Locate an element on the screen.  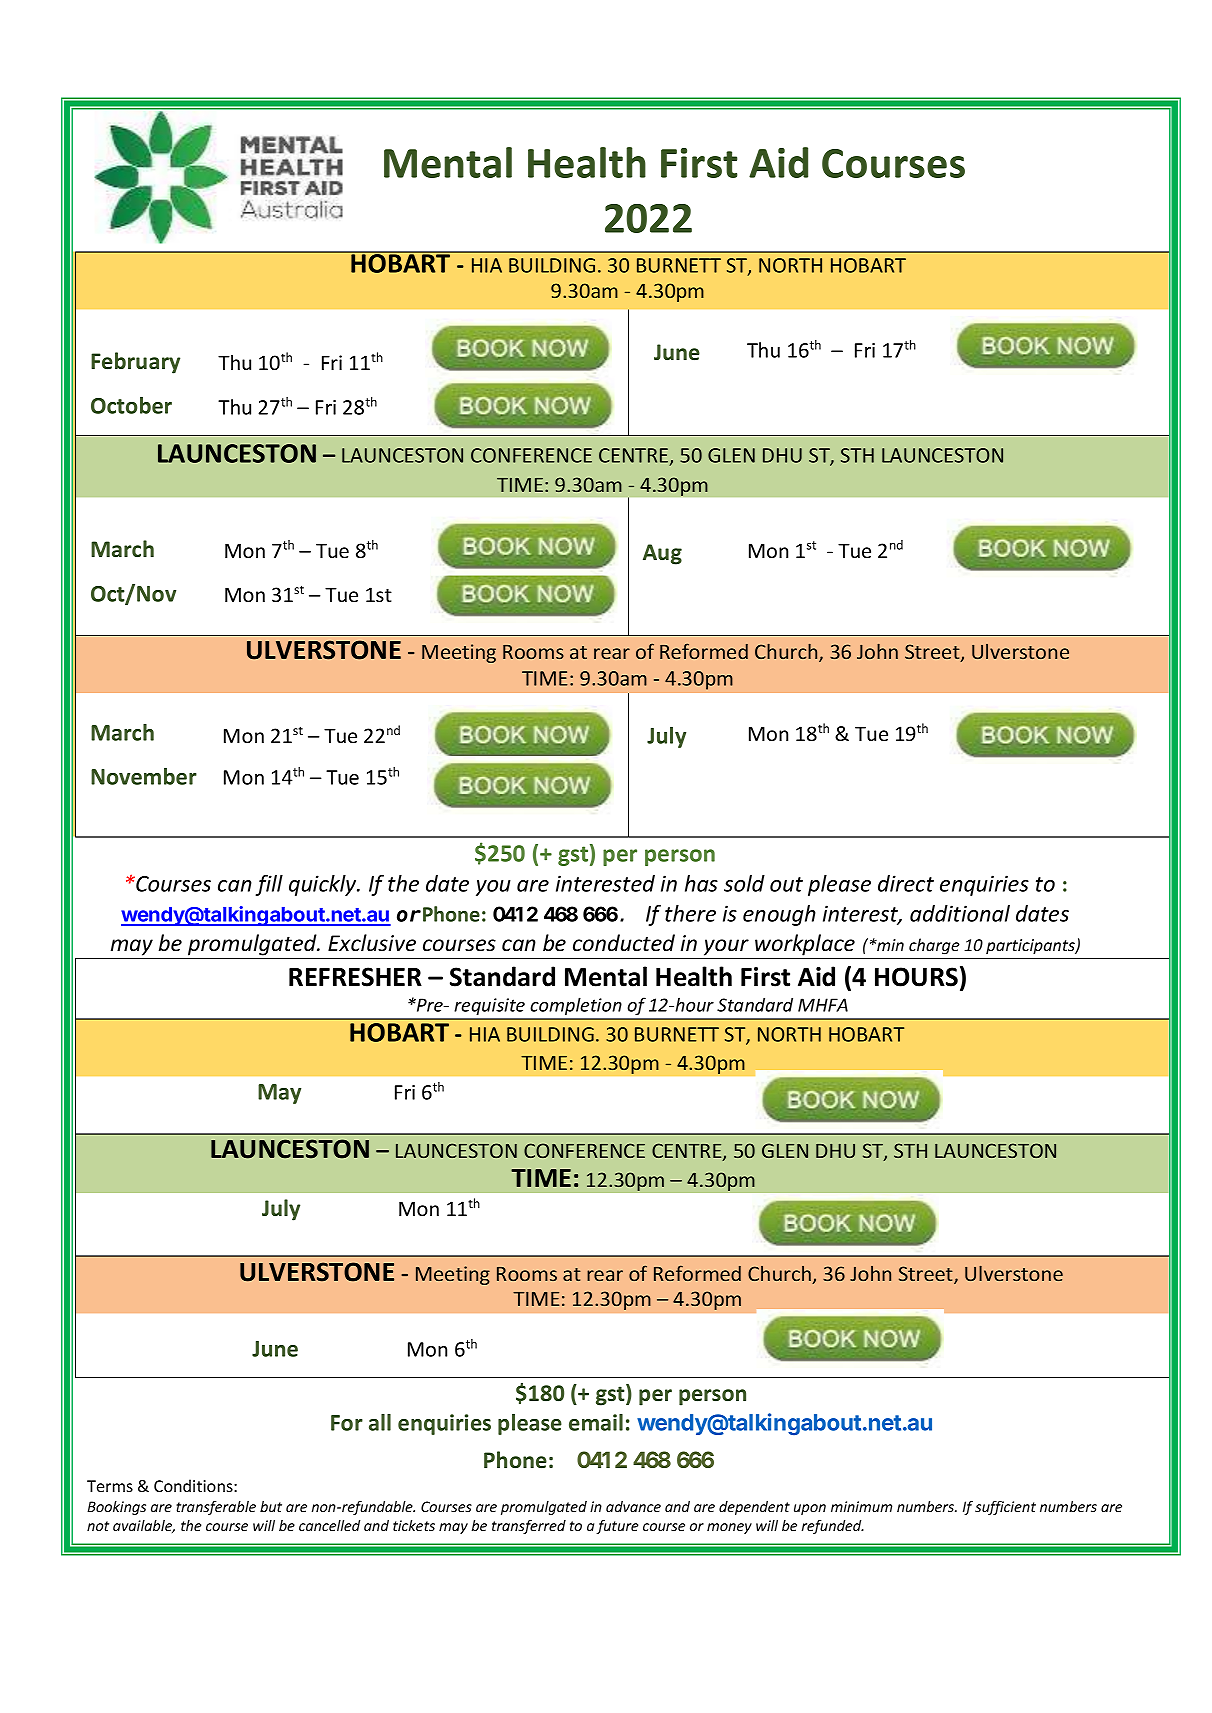
sold is located at coordinates (744, 883).
